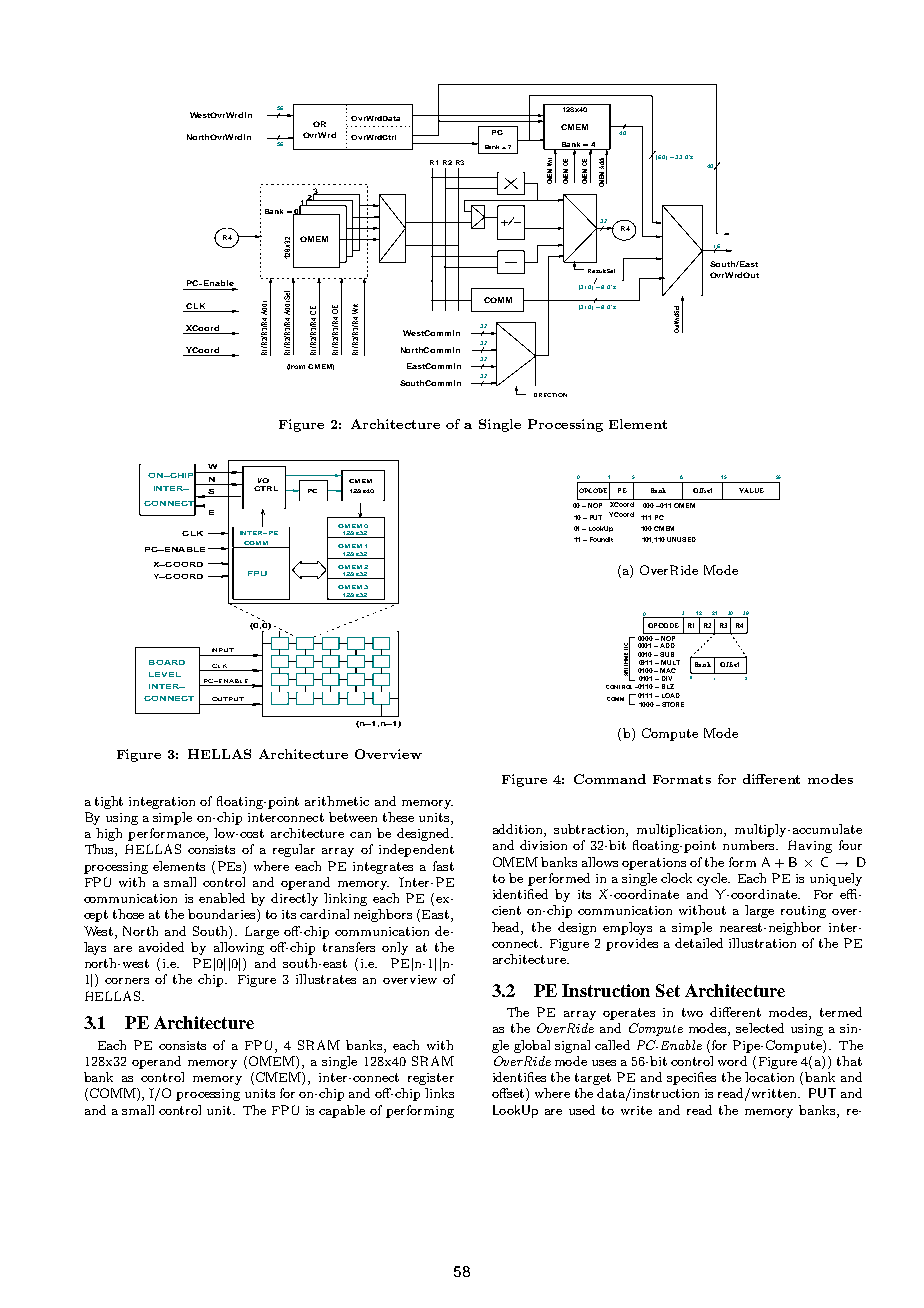 The width and height of the screenshot is (924, 1308). What do you see at coordinates (671, 695) in the screenshot?
I see `LOAD` at bounding box center [671, 695].
